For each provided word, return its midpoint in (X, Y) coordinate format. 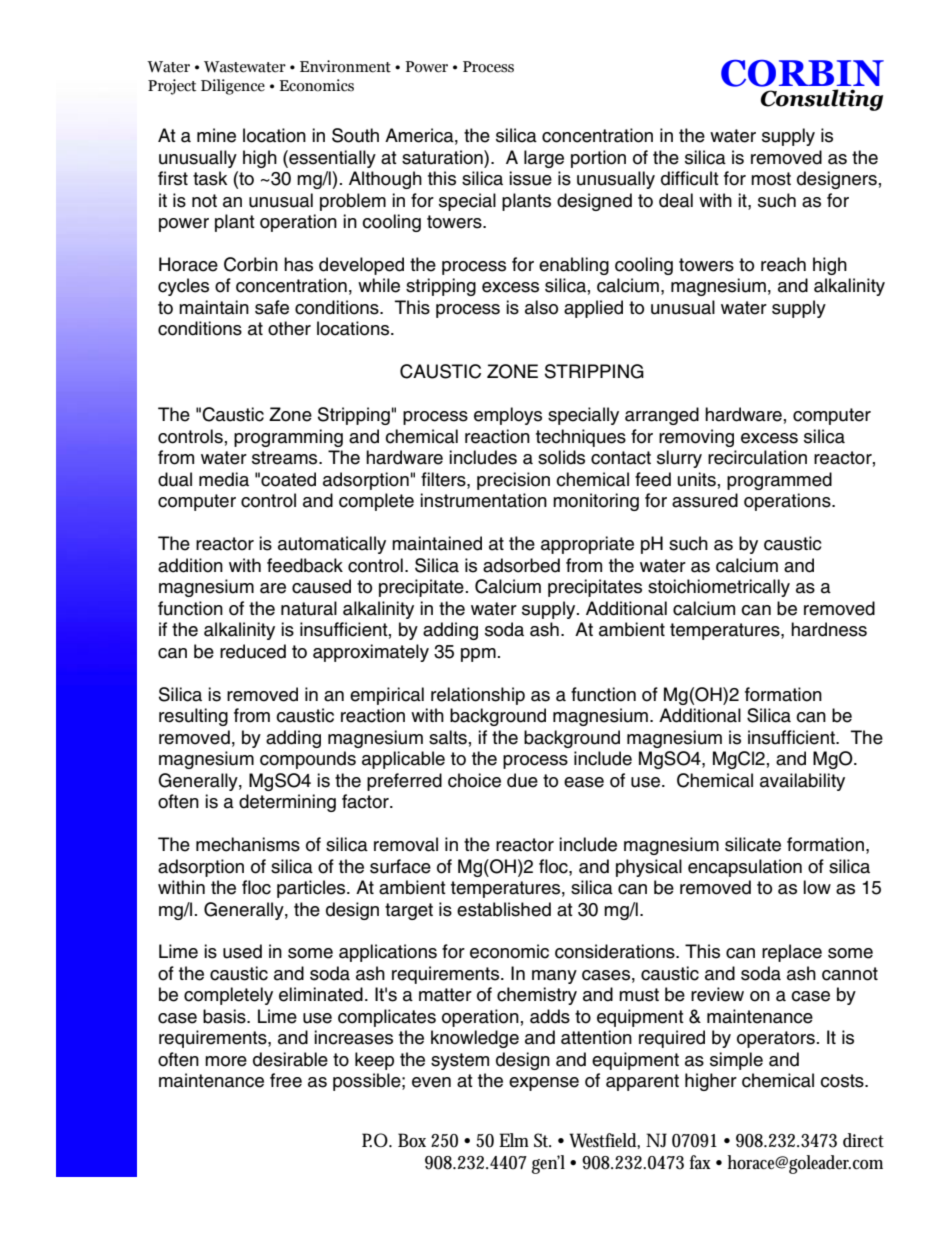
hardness (829, 629)
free (286, 1080)
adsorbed (521, 565)
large (544, 159)
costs (843, 1081)
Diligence (233, 87)
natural (309, 608)
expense (544, 1084)
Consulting (822, 100)
